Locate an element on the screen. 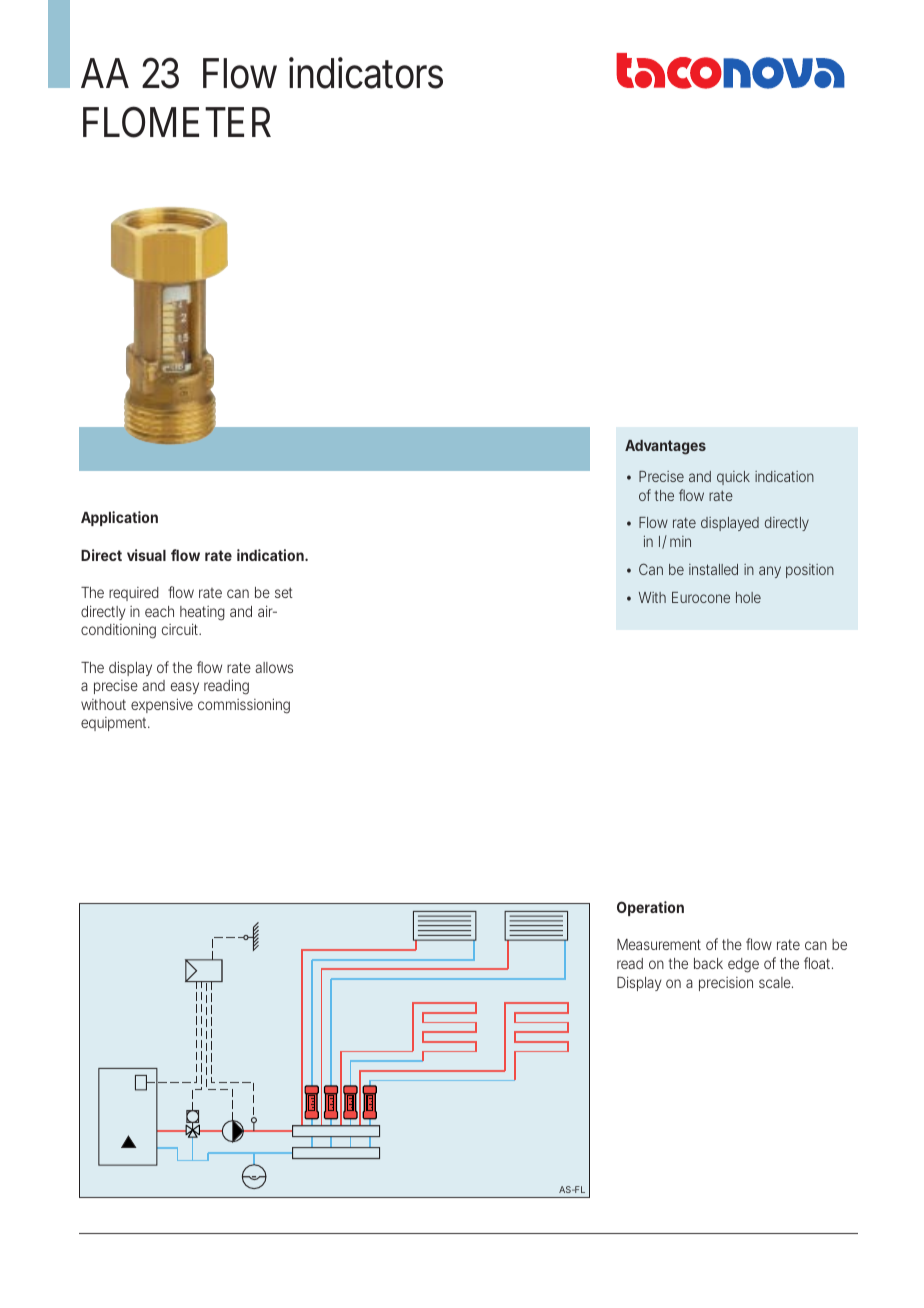 Image resolution: width=924 pixels, height=1308 pixels. indicators is located at coordinates (366, 73).
